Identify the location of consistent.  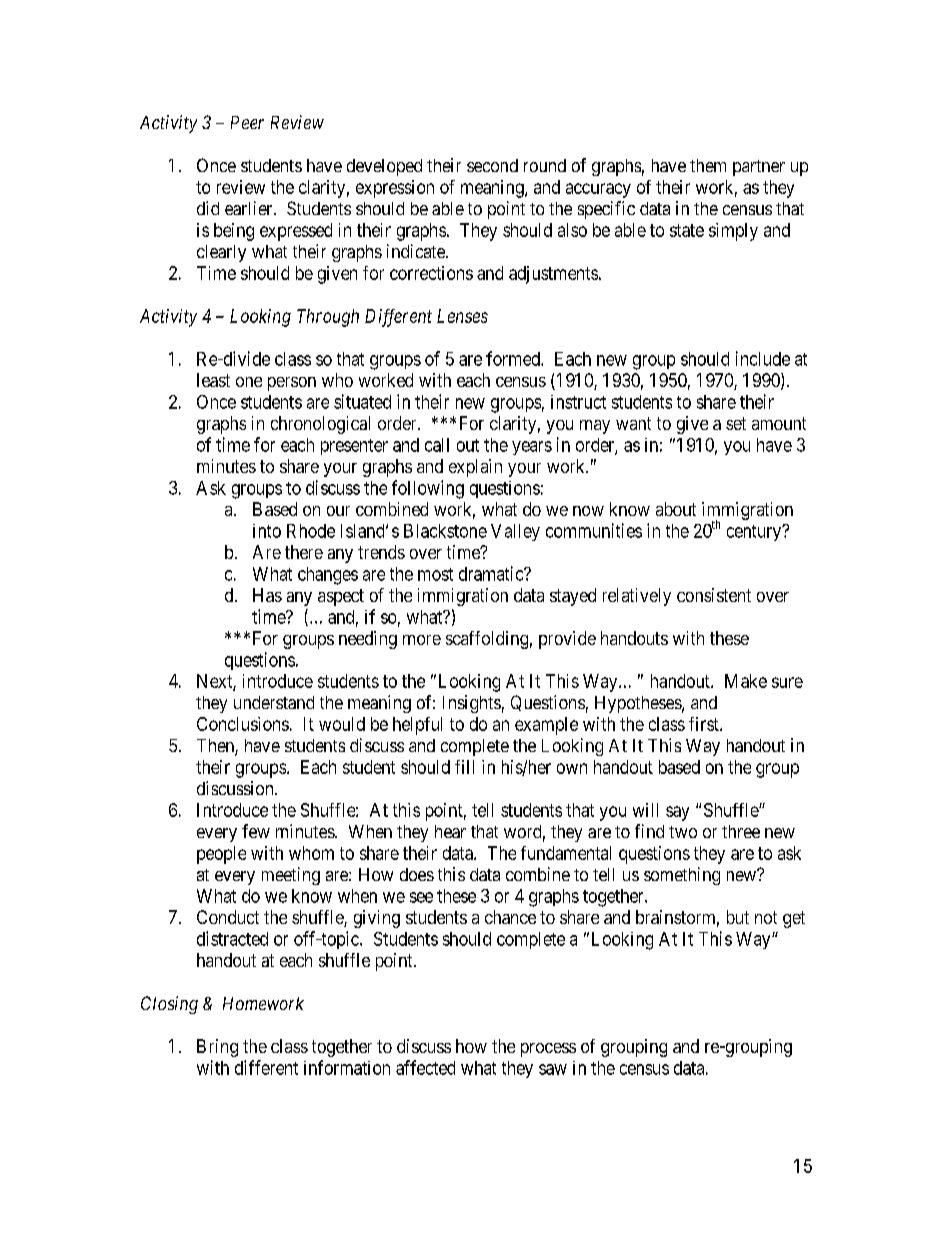
(714, 595).
